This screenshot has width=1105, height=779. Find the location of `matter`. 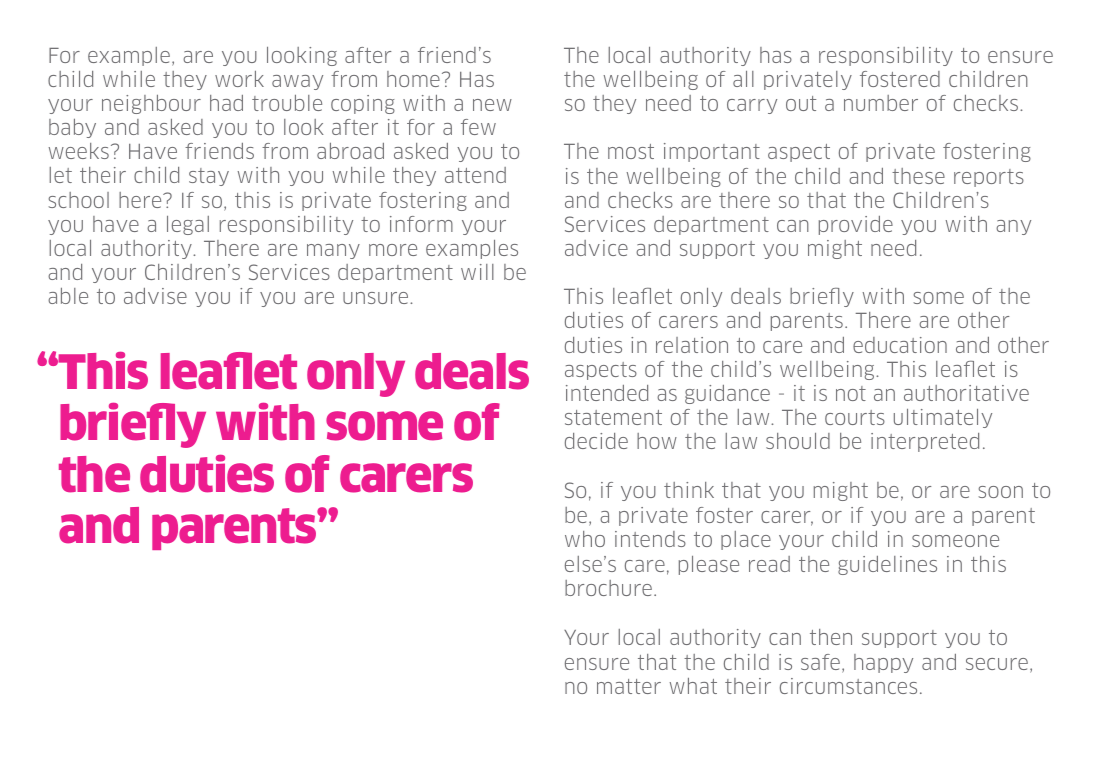

matter is located at coordinates (629, 686).
